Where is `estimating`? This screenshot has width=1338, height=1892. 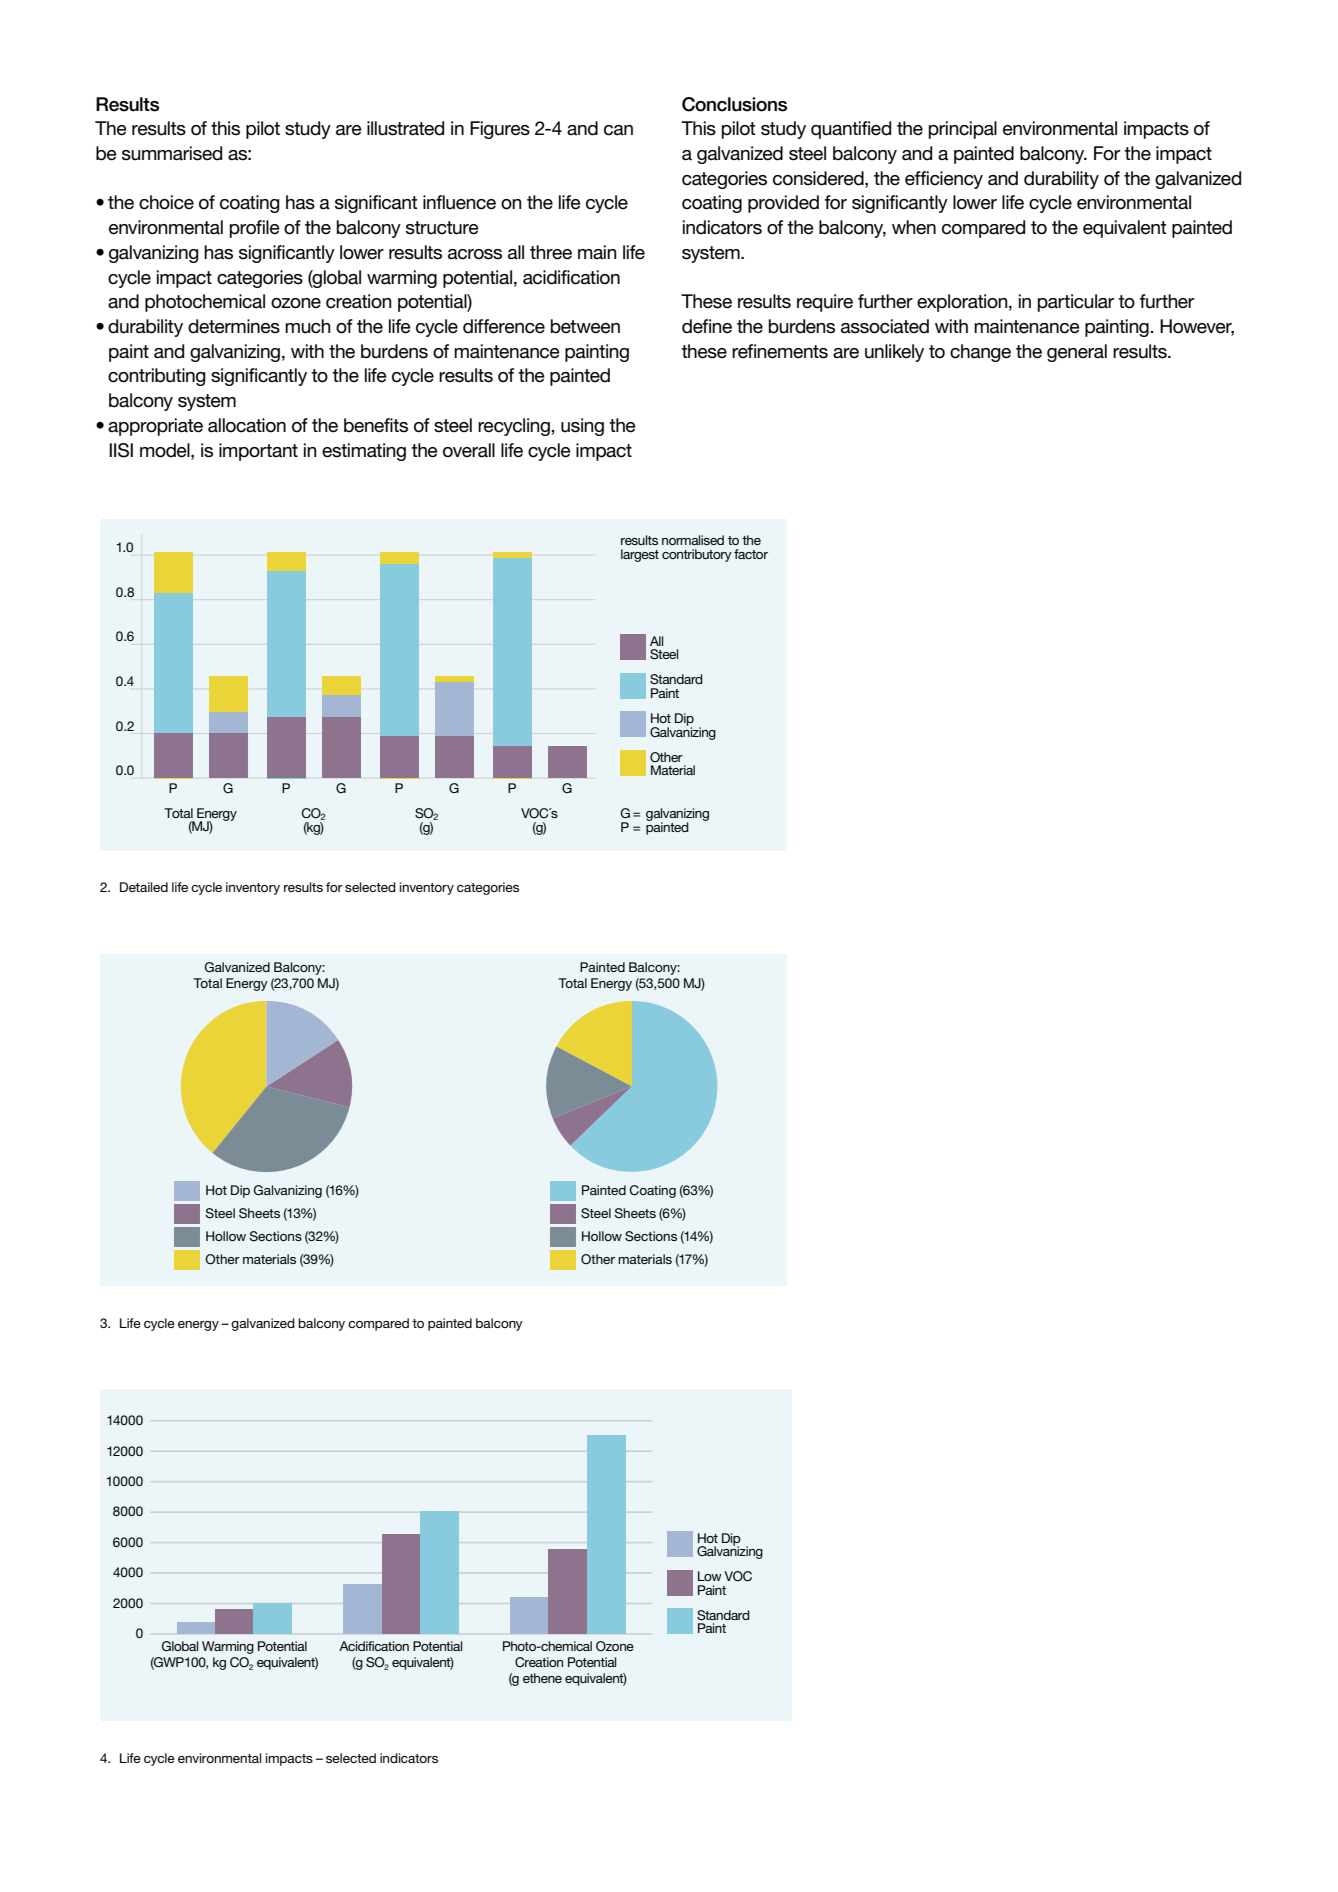
estimating is located at coordinates (364, 452).
